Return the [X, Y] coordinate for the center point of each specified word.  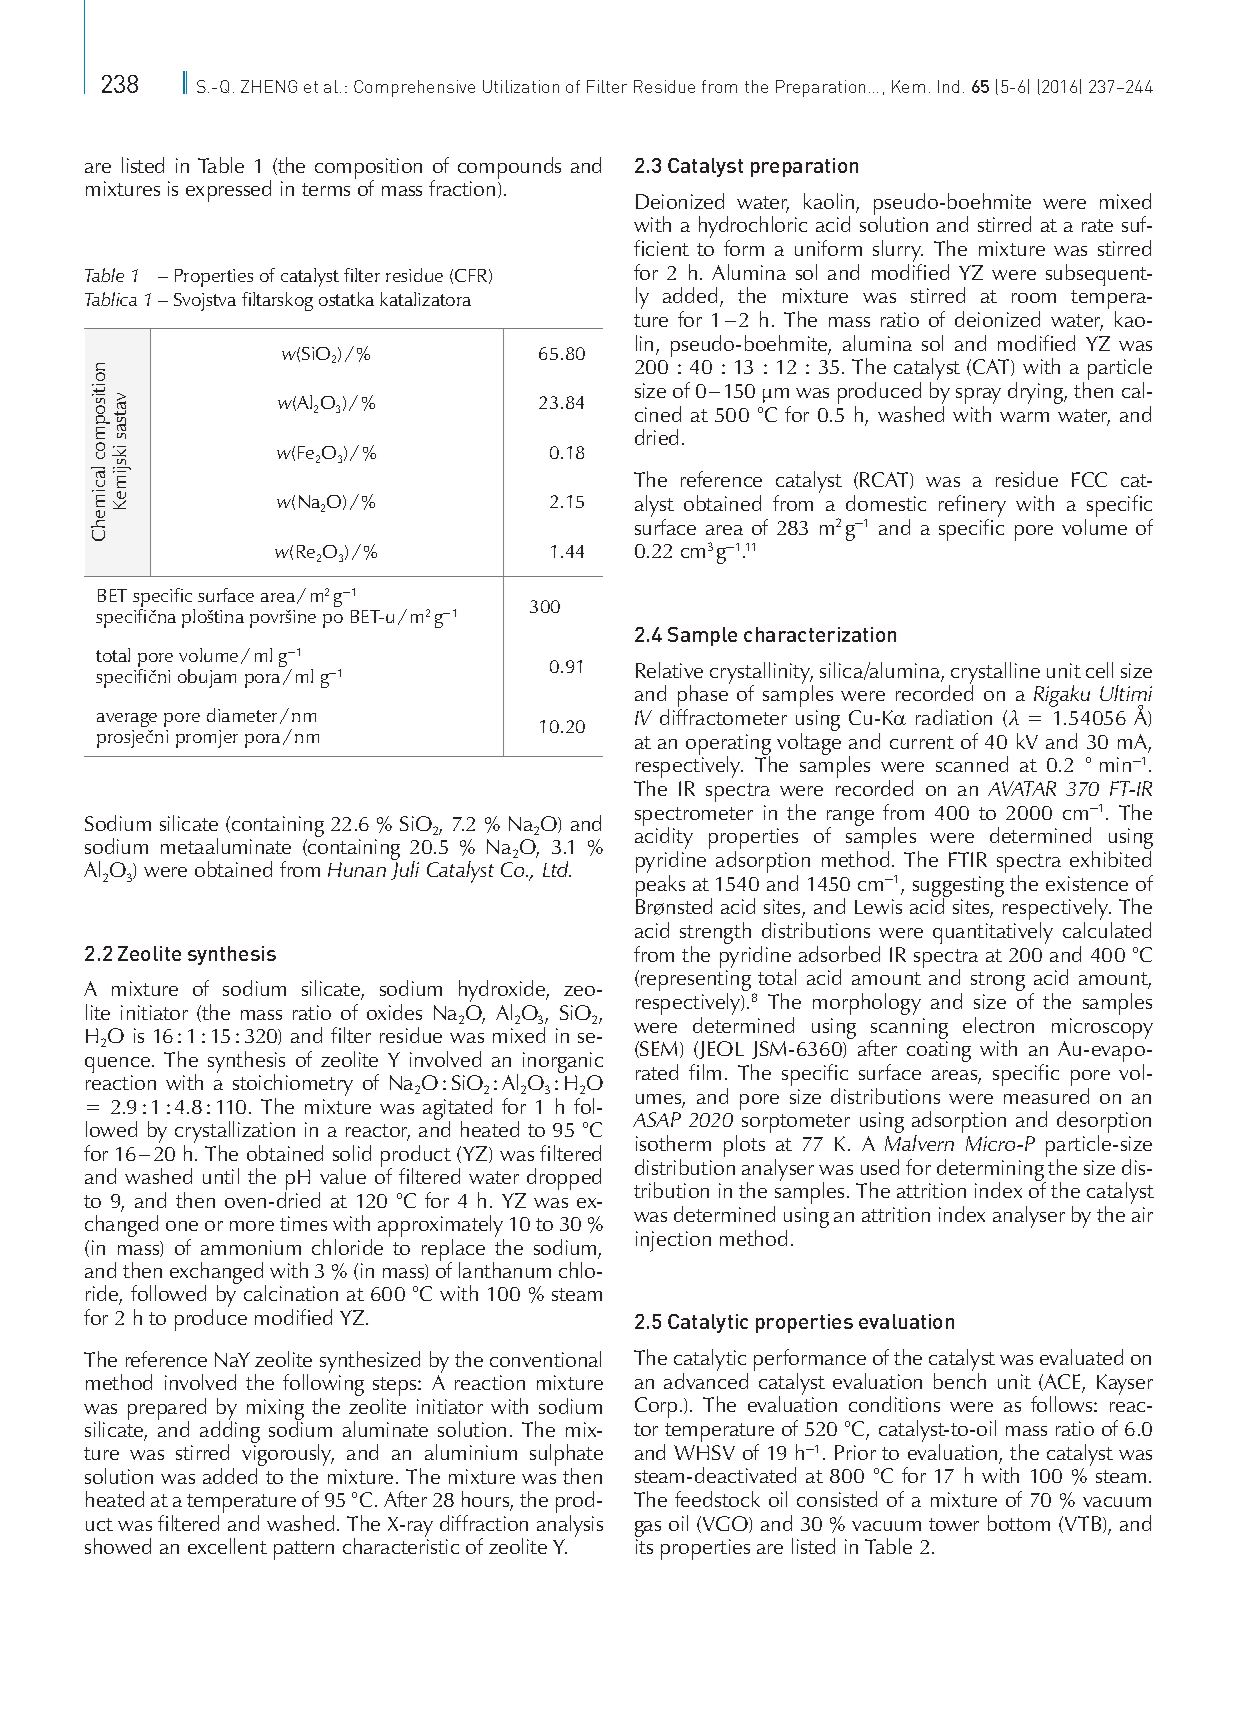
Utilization [521, 86]
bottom [1019, 1523]
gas [648, 1530]
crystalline [994, 674]
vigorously [288, 1456]
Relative [669, 670]
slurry [898, 252]
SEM [659, 1049]
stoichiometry [293, 1086]
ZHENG [269, 86]
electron [998, 1025]
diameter [242, 715]
